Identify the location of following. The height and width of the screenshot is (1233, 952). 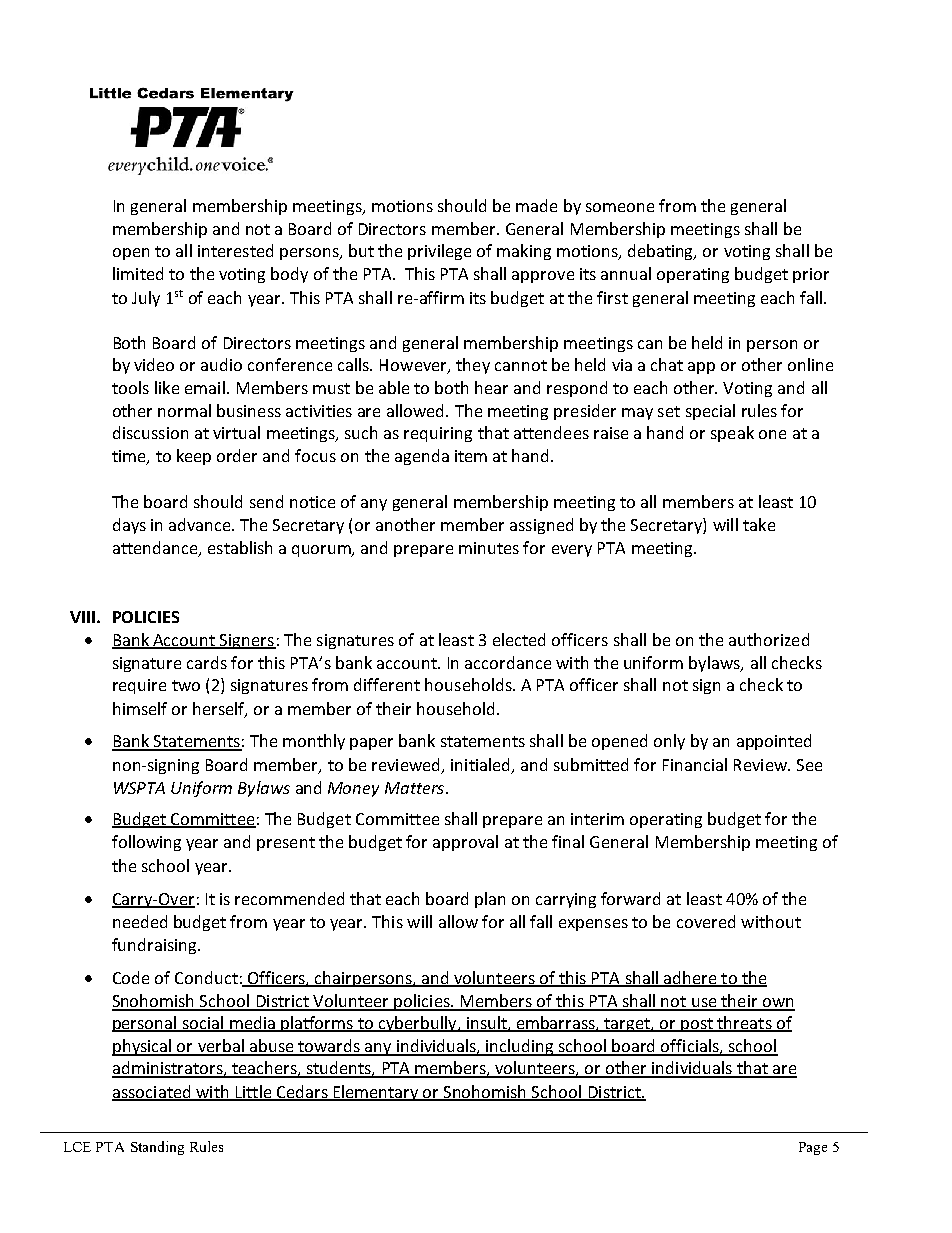
(146, 843).
